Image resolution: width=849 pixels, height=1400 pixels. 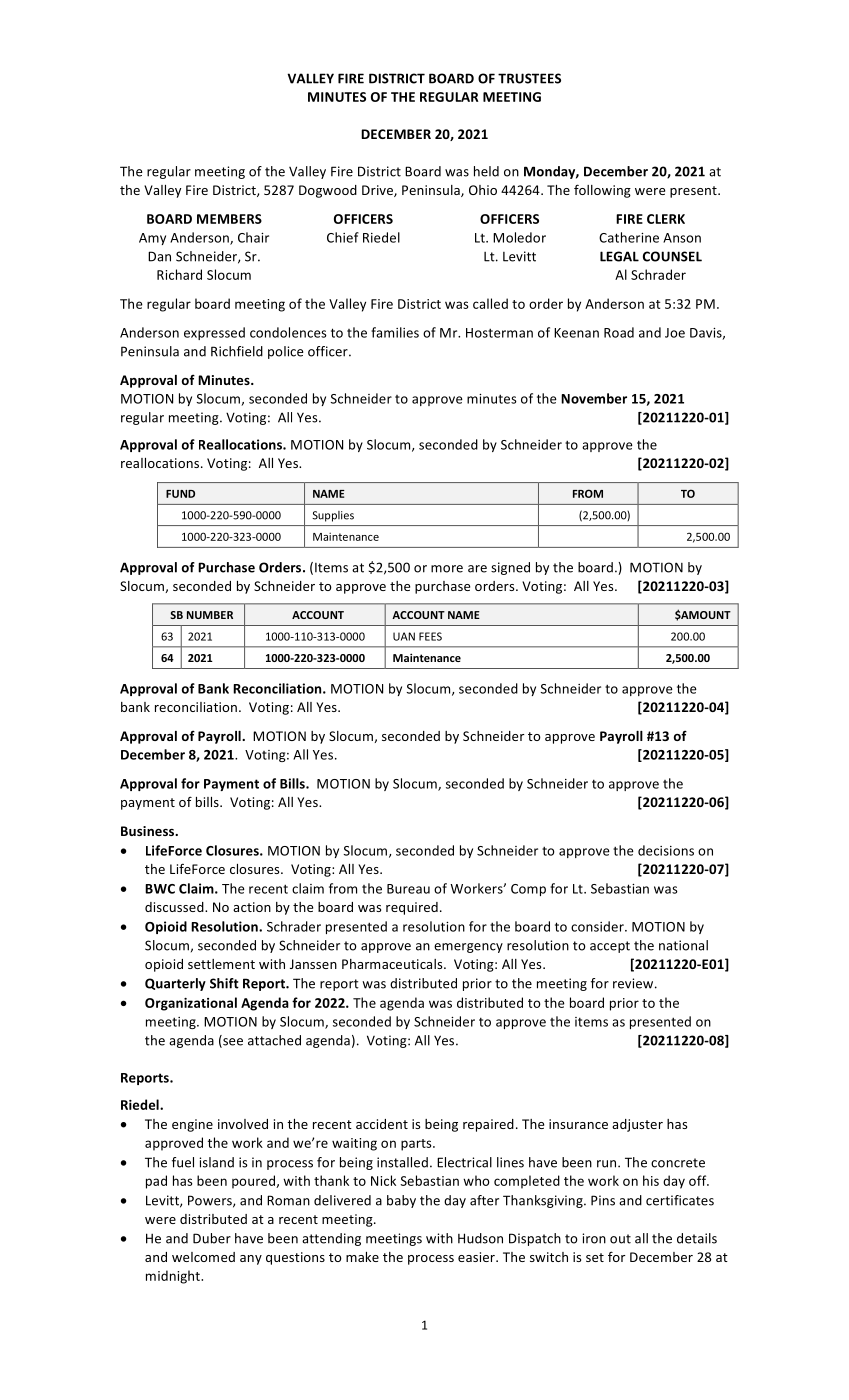 What do you see at coordinates (203, 1257) in the screenshot?
I see `welcomed` at bounding box center [203, 1257].
